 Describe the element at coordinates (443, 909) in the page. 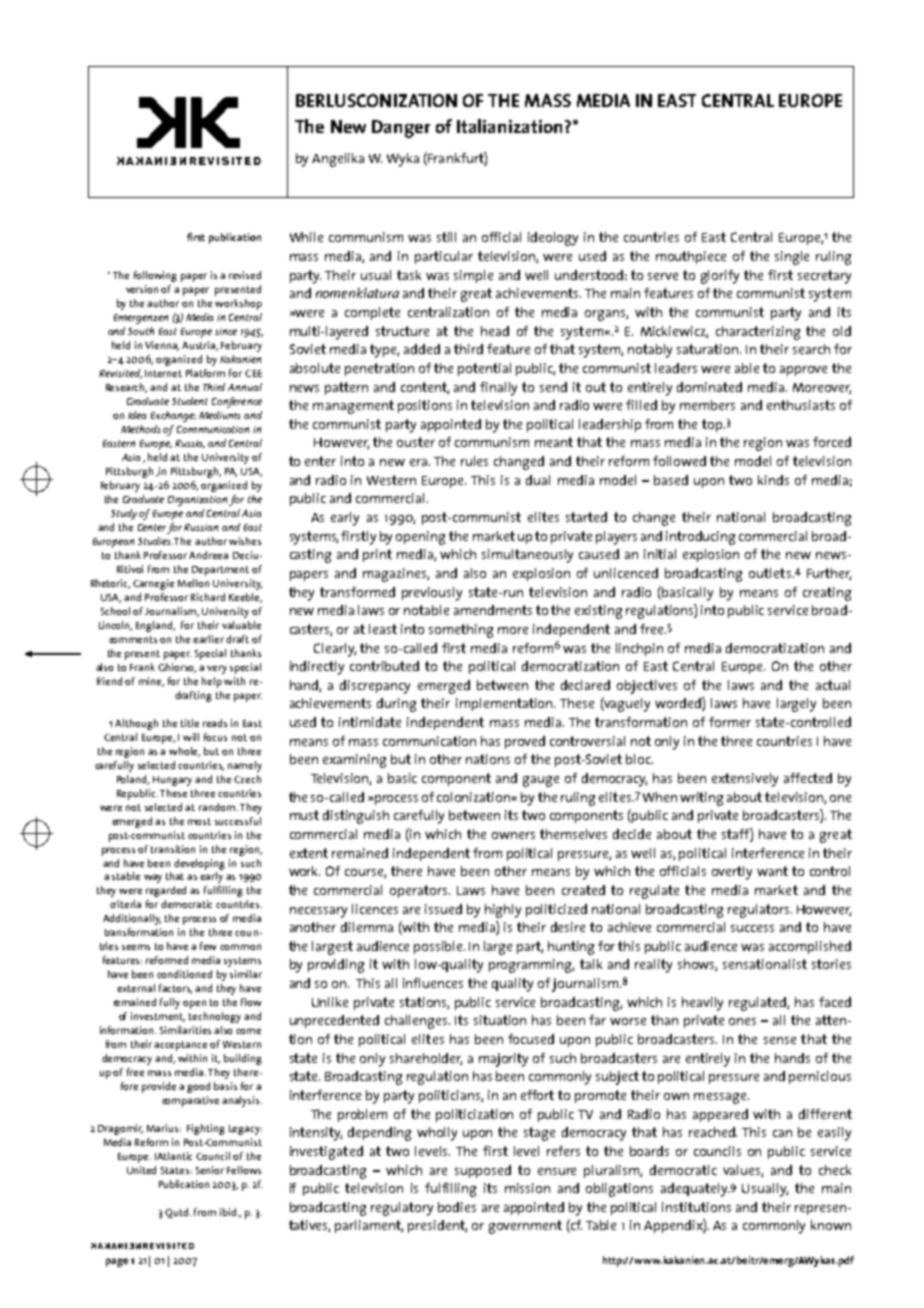

I see `issued` at that location.
